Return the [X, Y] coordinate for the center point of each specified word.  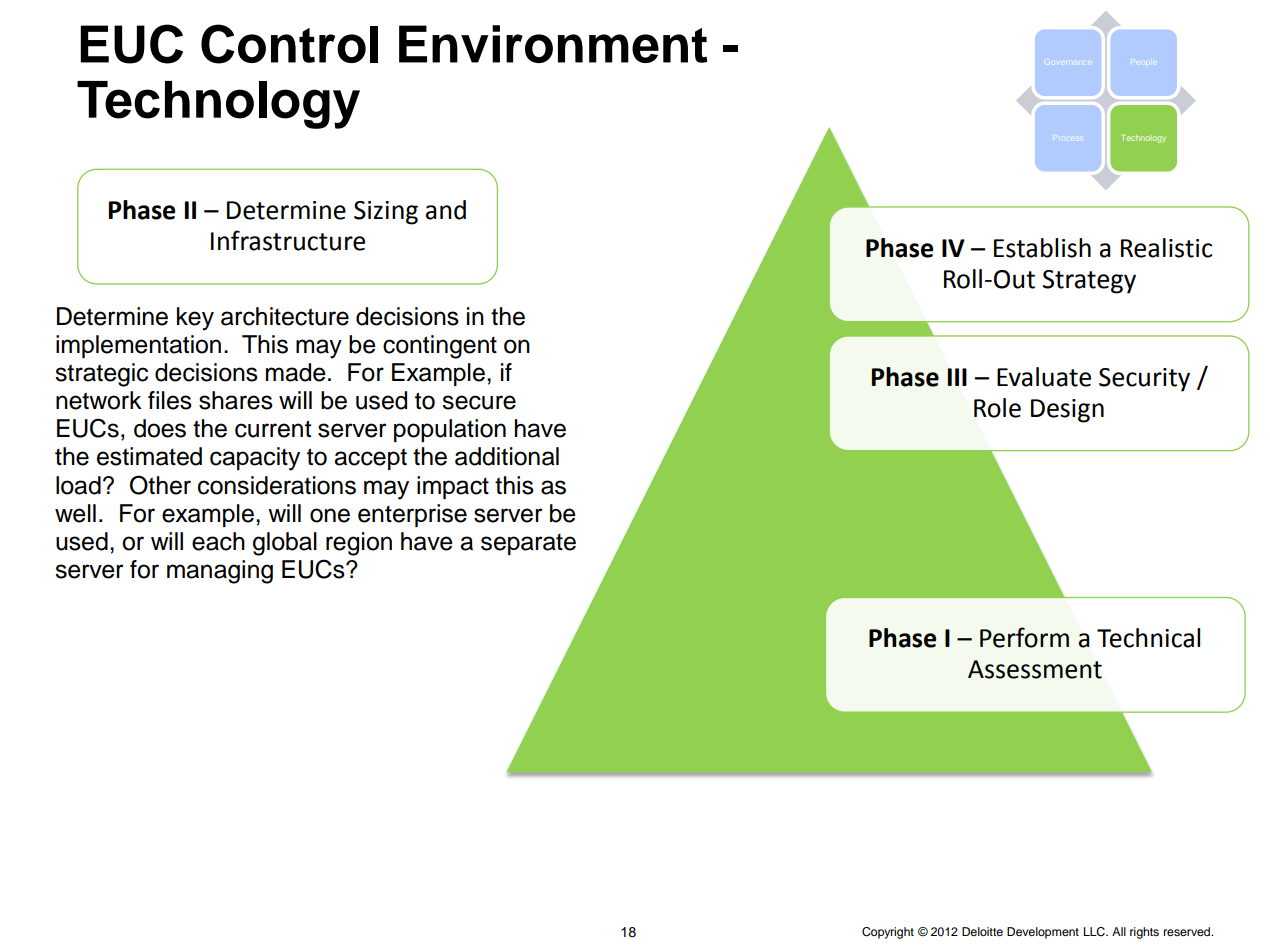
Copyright [888, 933]
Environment [553, 44]
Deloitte [982, 931]
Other [160, 485]
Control [289, 44]
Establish [1042, 248]
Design [1067, 411]
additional [507, 456]
